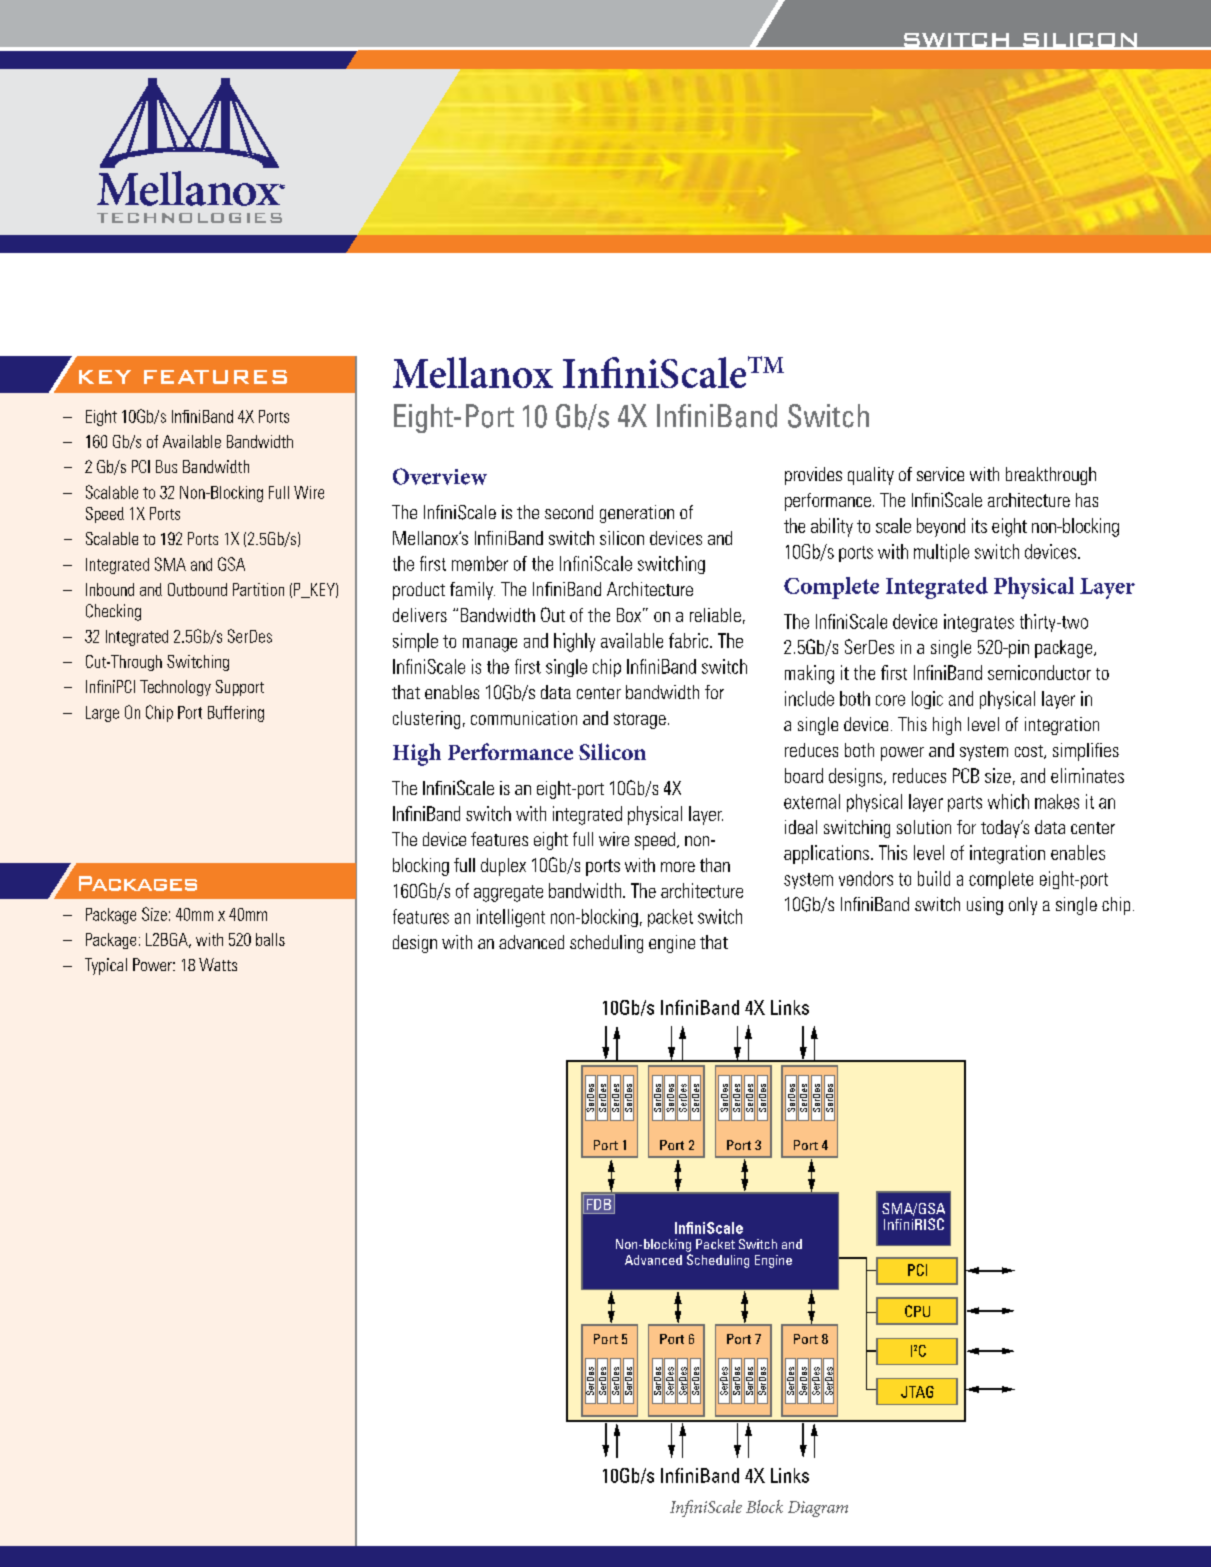  Describe the element at coordinates (818, 1509) in the page. I see `Diagram` at that location.
